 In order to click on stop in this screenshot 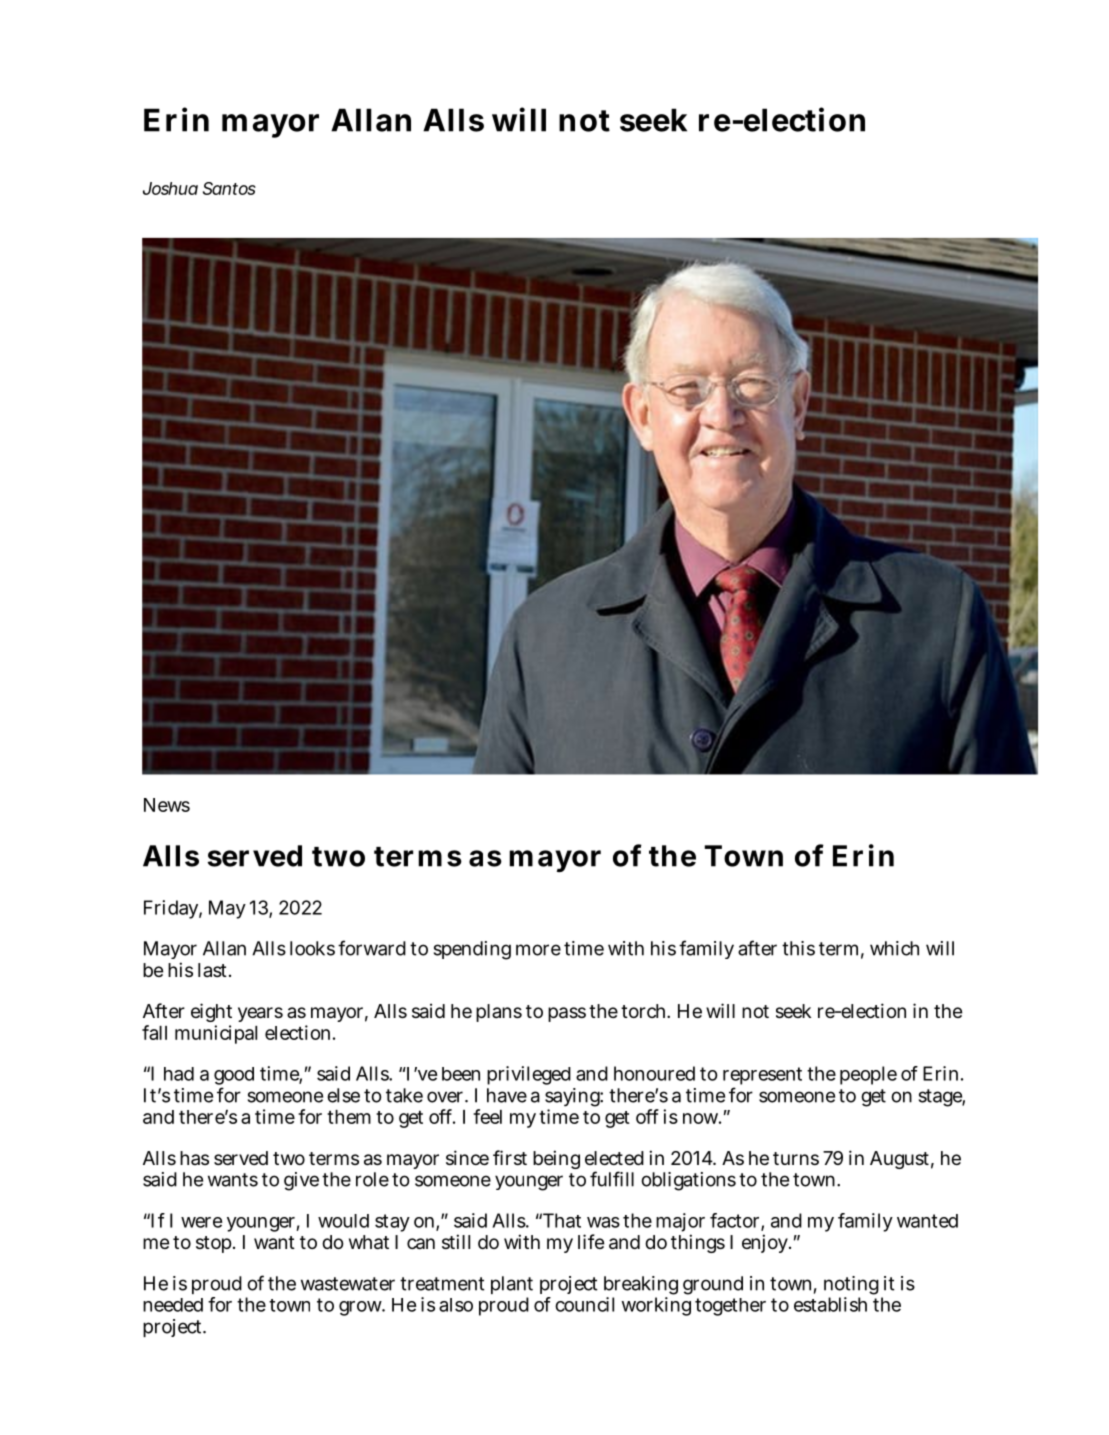, I will do `click(214, 1244)`.
